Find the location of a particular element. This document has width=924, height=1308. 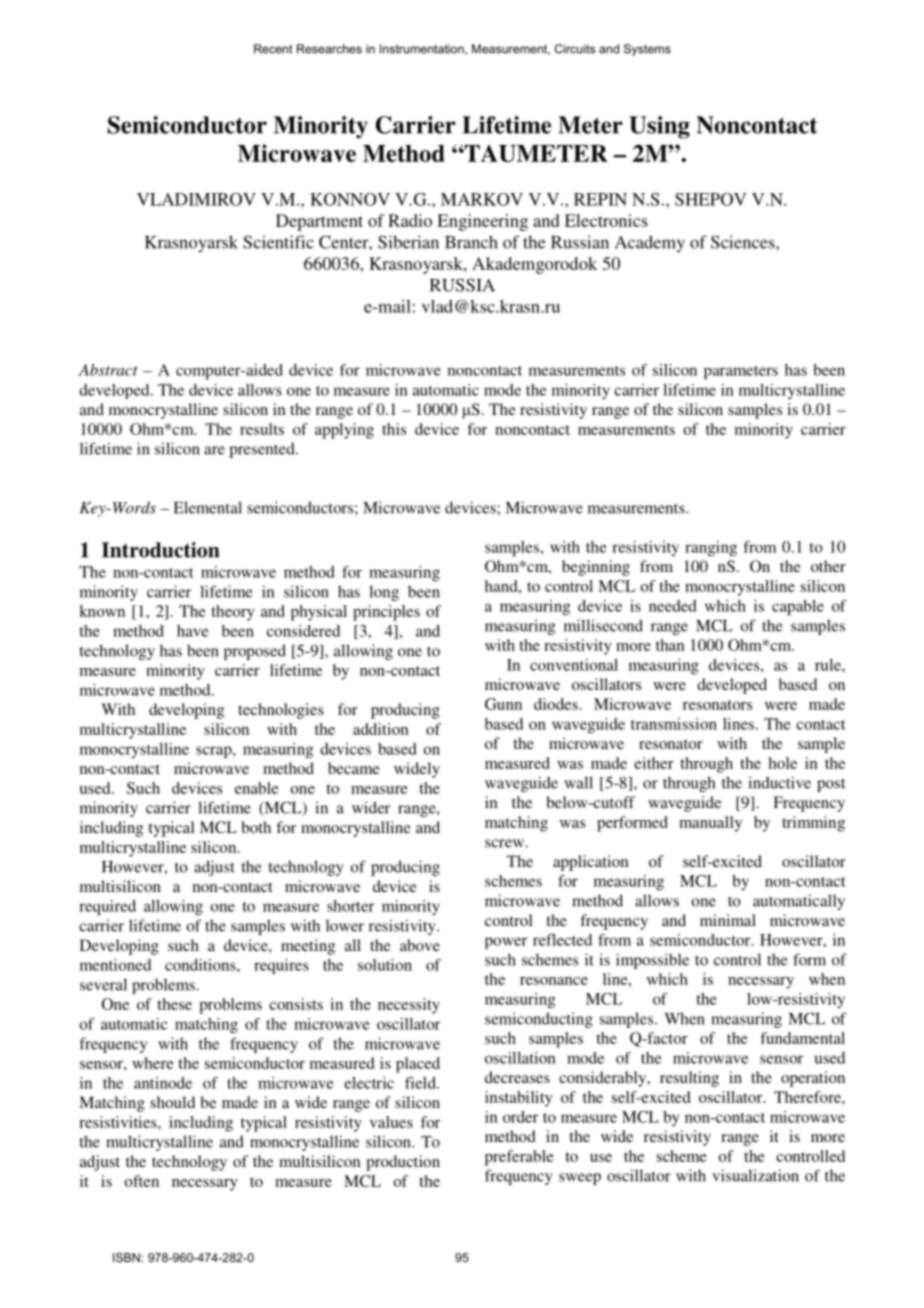

are is located at coordinates (214, 450).
